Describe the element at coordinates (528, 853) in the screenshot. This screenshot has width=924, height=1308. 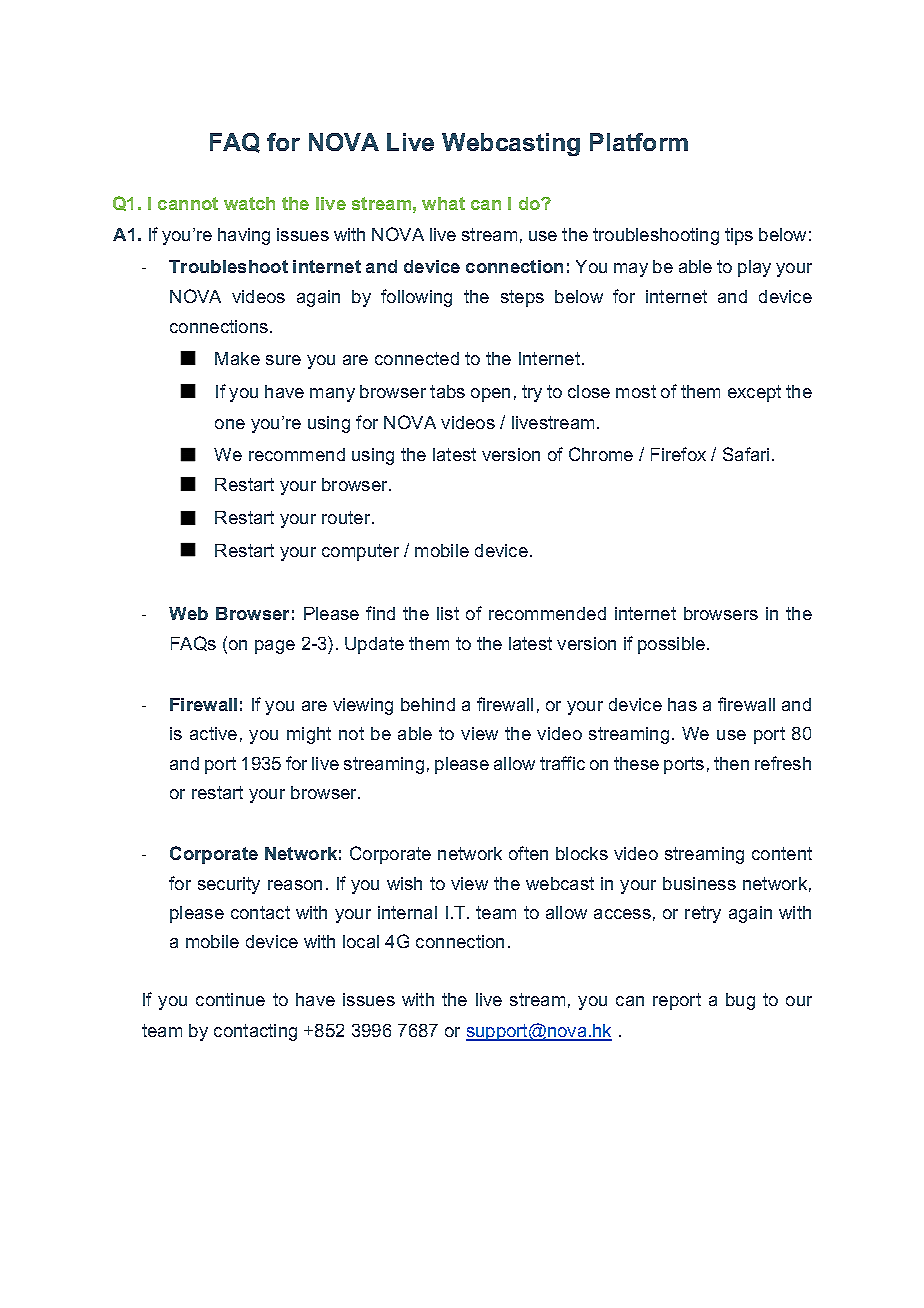
I see `often` at that location.
